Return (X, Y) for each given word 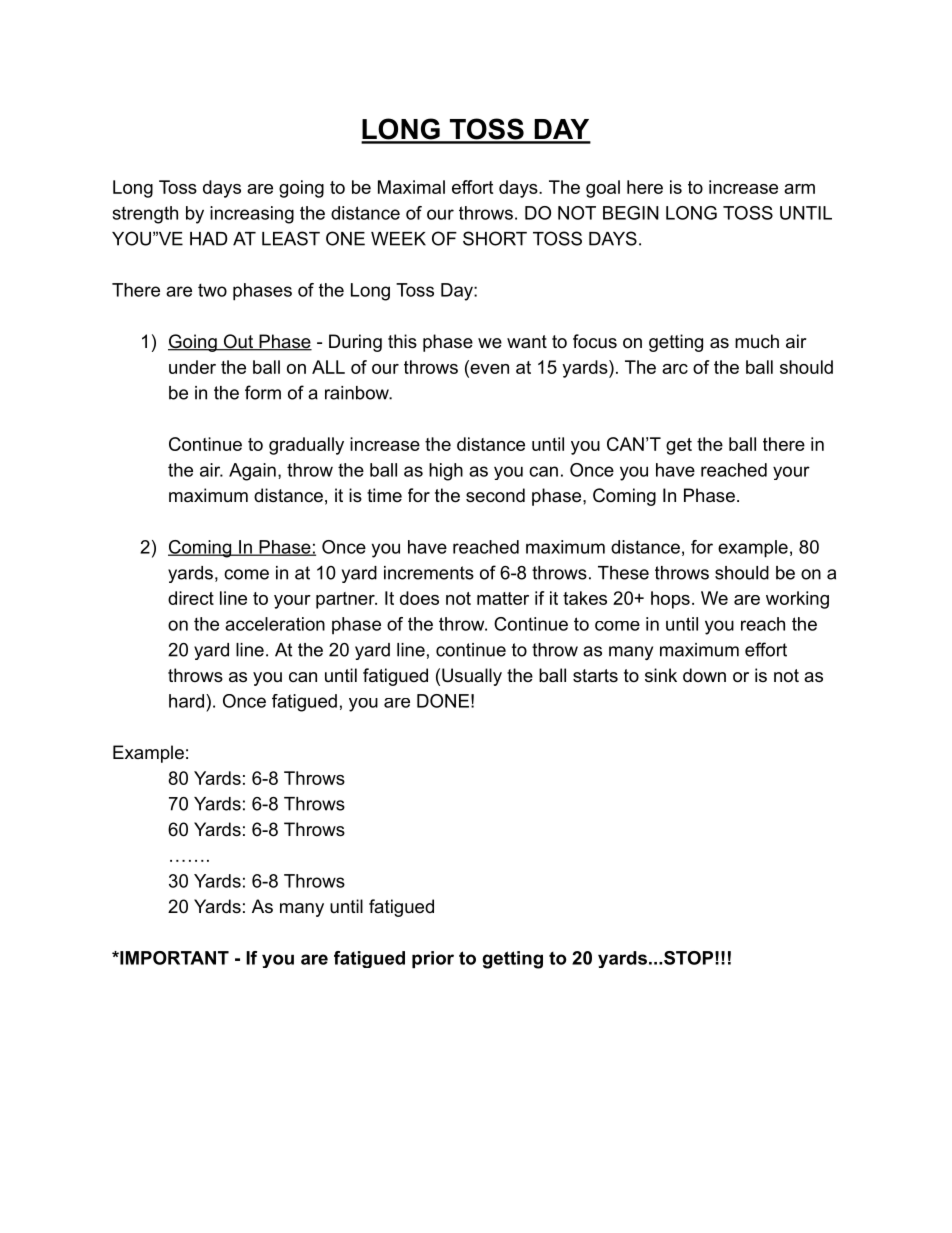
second (495, 495)
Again (252, 472)
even (488, 367)
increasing (252, 215)
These (623, 573)
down (704, 675)
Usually (472, 677)
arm (799, 189)
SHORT (495, 238)
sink (661, 675)
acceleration (275, 624)
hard (186, 701)
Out (238, 342)
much (757, 341)
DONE (443, 701)
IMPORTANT (173, 958)
